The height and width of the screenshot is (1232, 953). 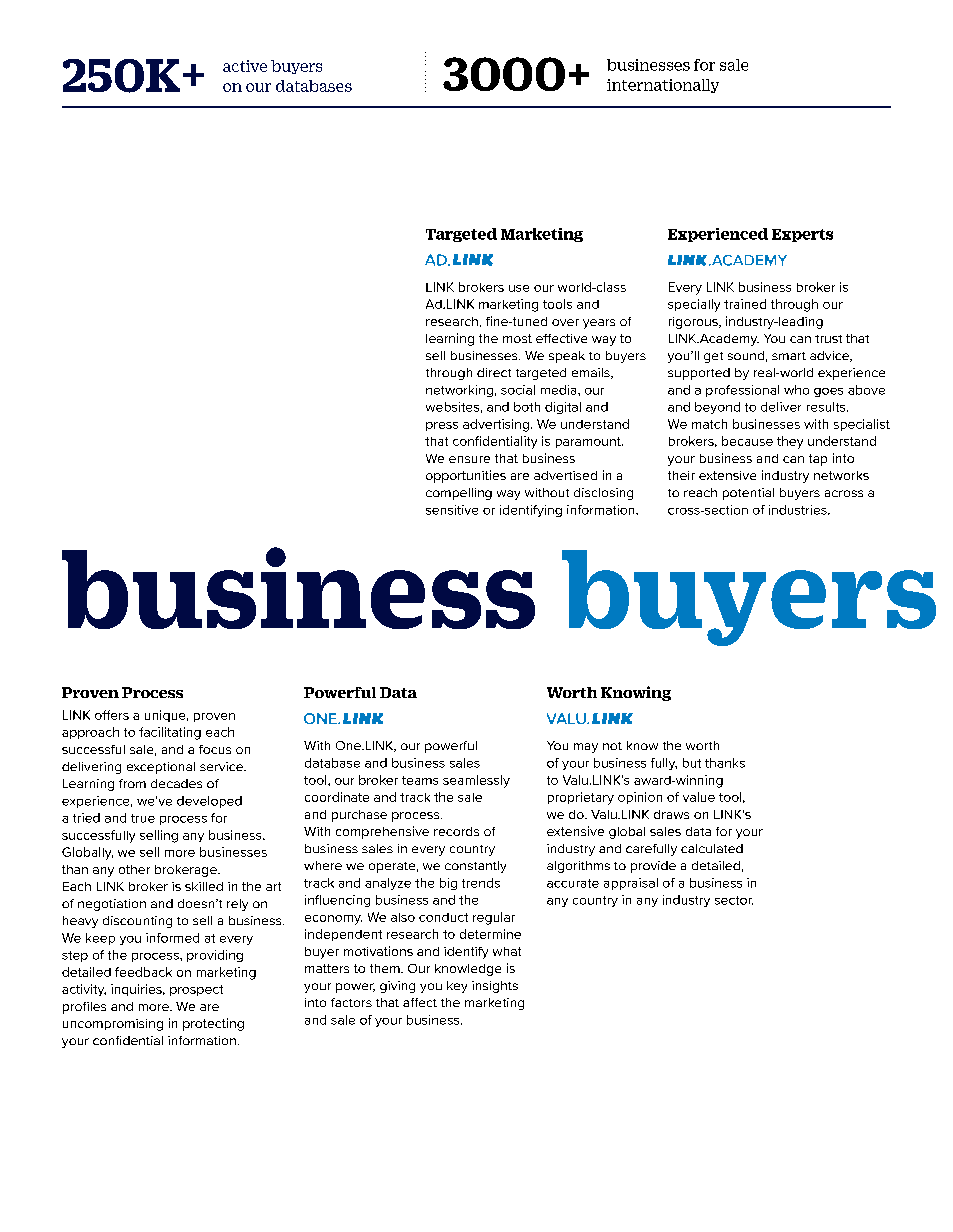 What do you see at coordinates (112, 715) in the screenshot?
I see `offers` at bounding box center [112, 715].
